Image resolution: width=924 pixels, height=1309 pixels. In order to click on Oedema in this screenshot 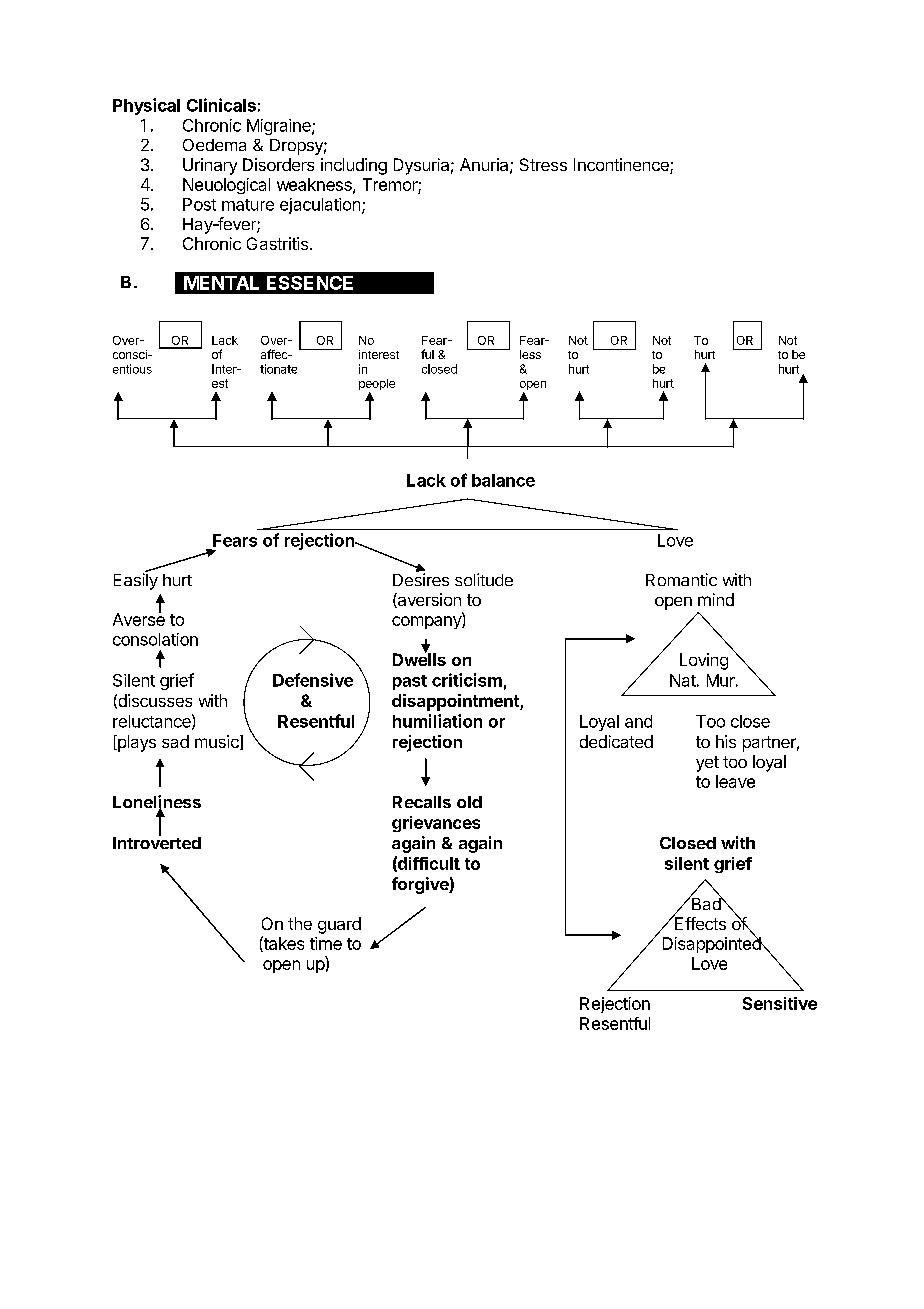, I will do `click(214, 145)`.
